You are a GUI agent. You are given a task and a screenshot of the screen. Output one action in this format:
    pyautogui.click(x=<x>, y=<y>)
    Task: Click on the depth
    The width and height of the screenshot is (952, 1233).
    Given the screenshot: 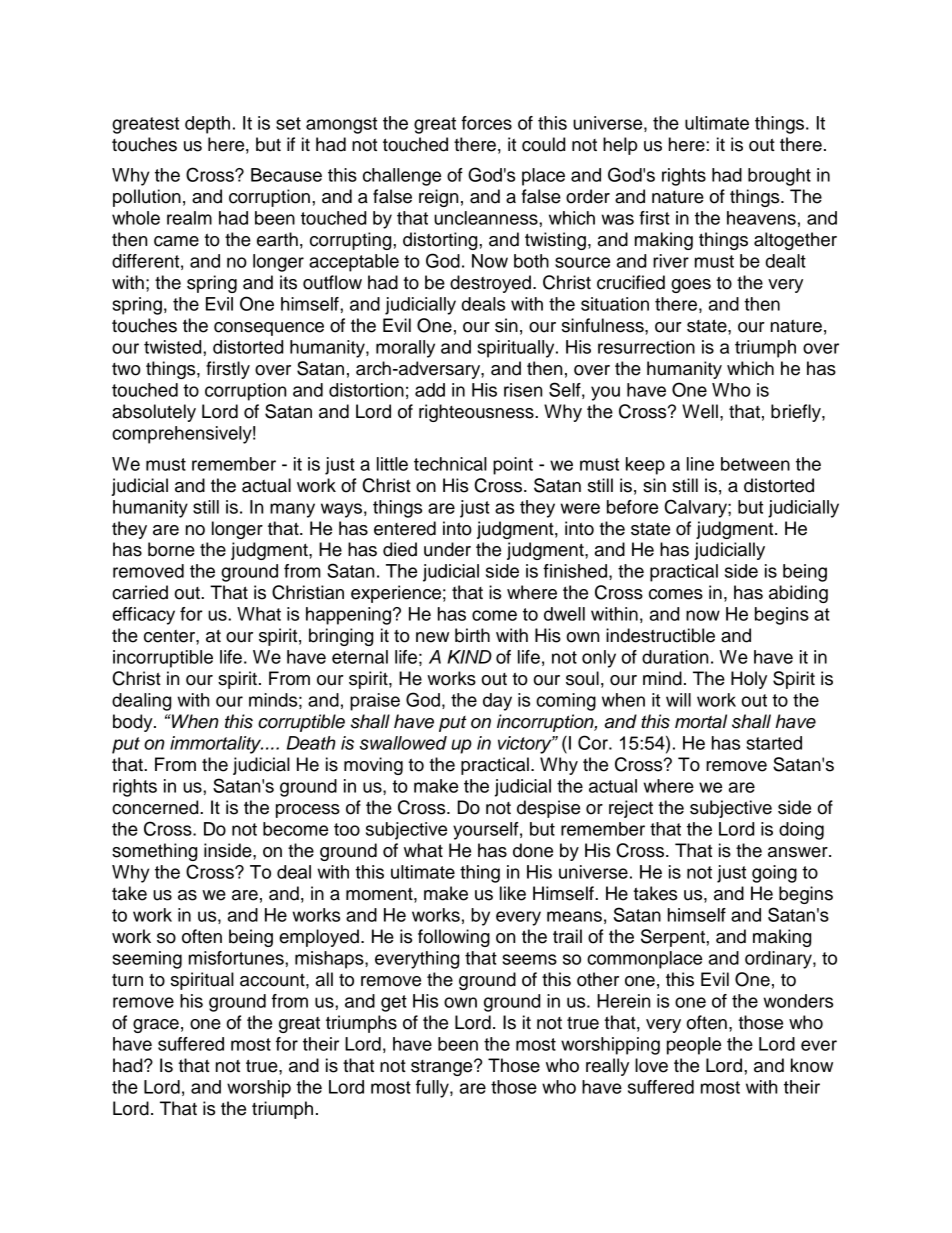 What is the action you would take?
    pyautogui.click(x=207, y=125)
